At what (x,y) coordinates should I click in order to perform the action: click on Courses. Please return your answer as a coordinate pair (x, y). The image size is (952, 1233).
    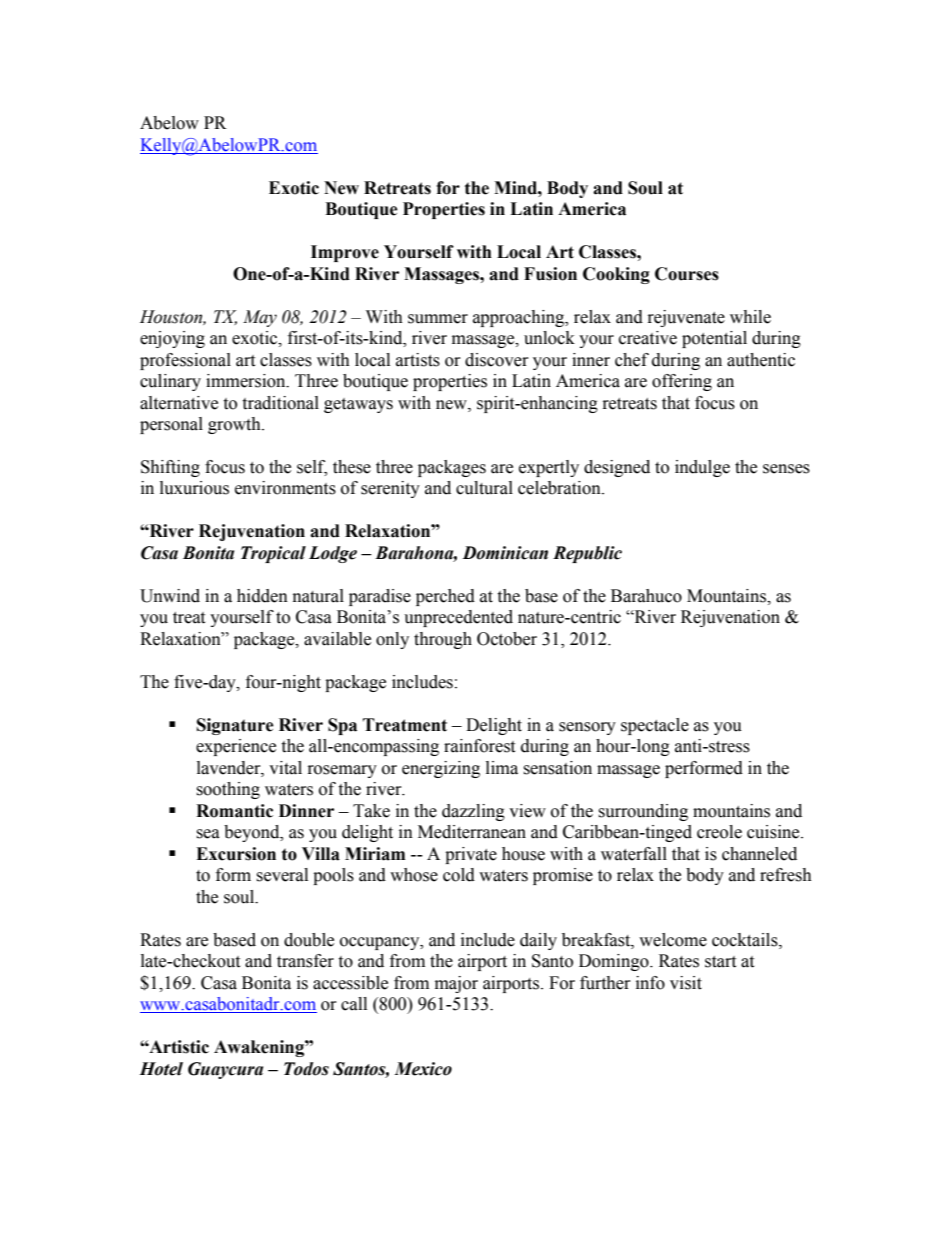
    Looking at the image, I should click on (687, 274).
